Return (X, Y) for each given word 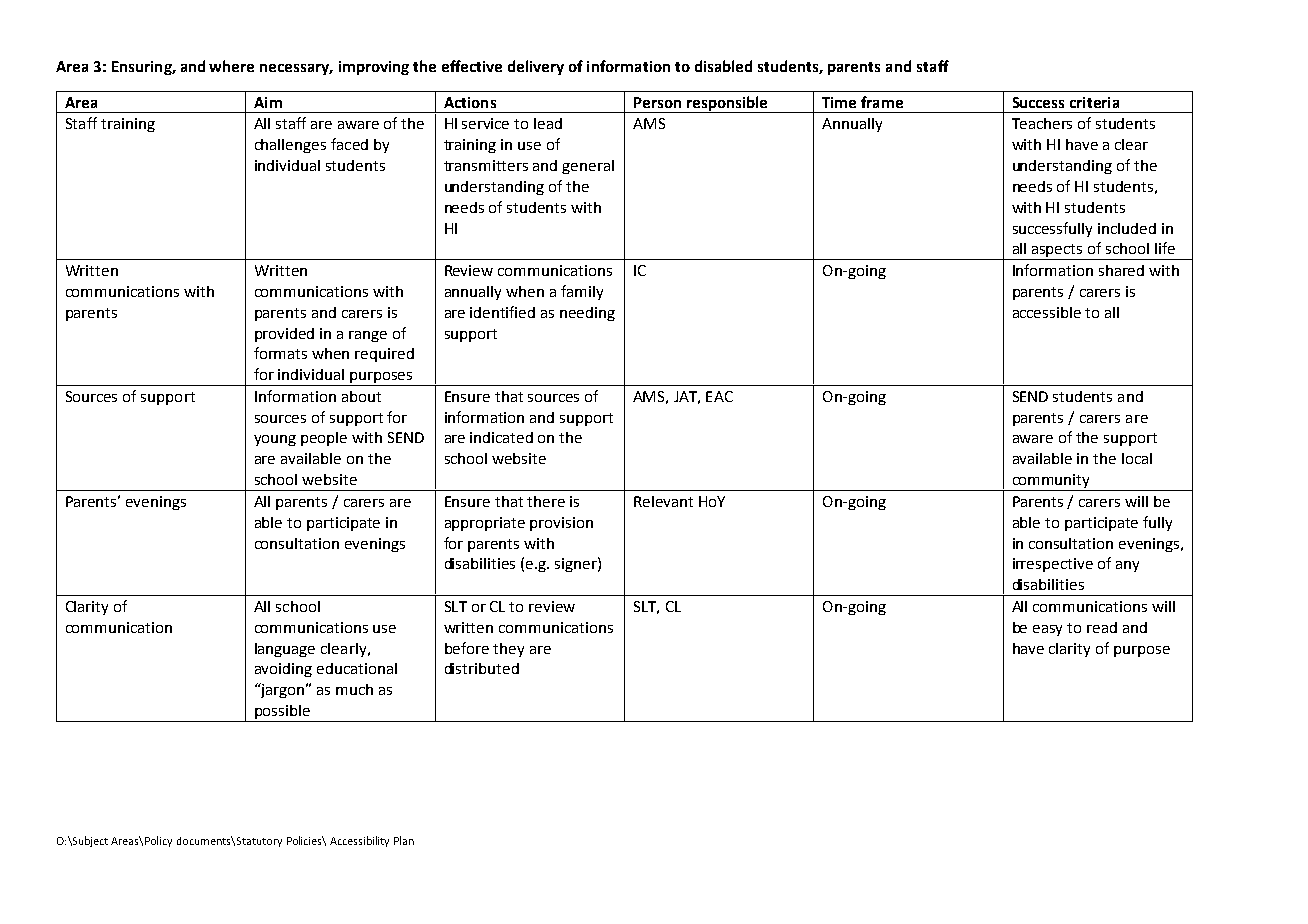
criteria (1094, 102)
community (1051, 482)
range (368, 336)
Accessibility (359, 841)
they (508, 650)
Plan (404, 840)
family (582, 292)
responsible (727, 104)
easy (1047, 630)
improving (374, 68)
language (285, 650)
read (1102, 627)
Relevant (663, 501)
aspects (1058, 252)
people (324, 439)
